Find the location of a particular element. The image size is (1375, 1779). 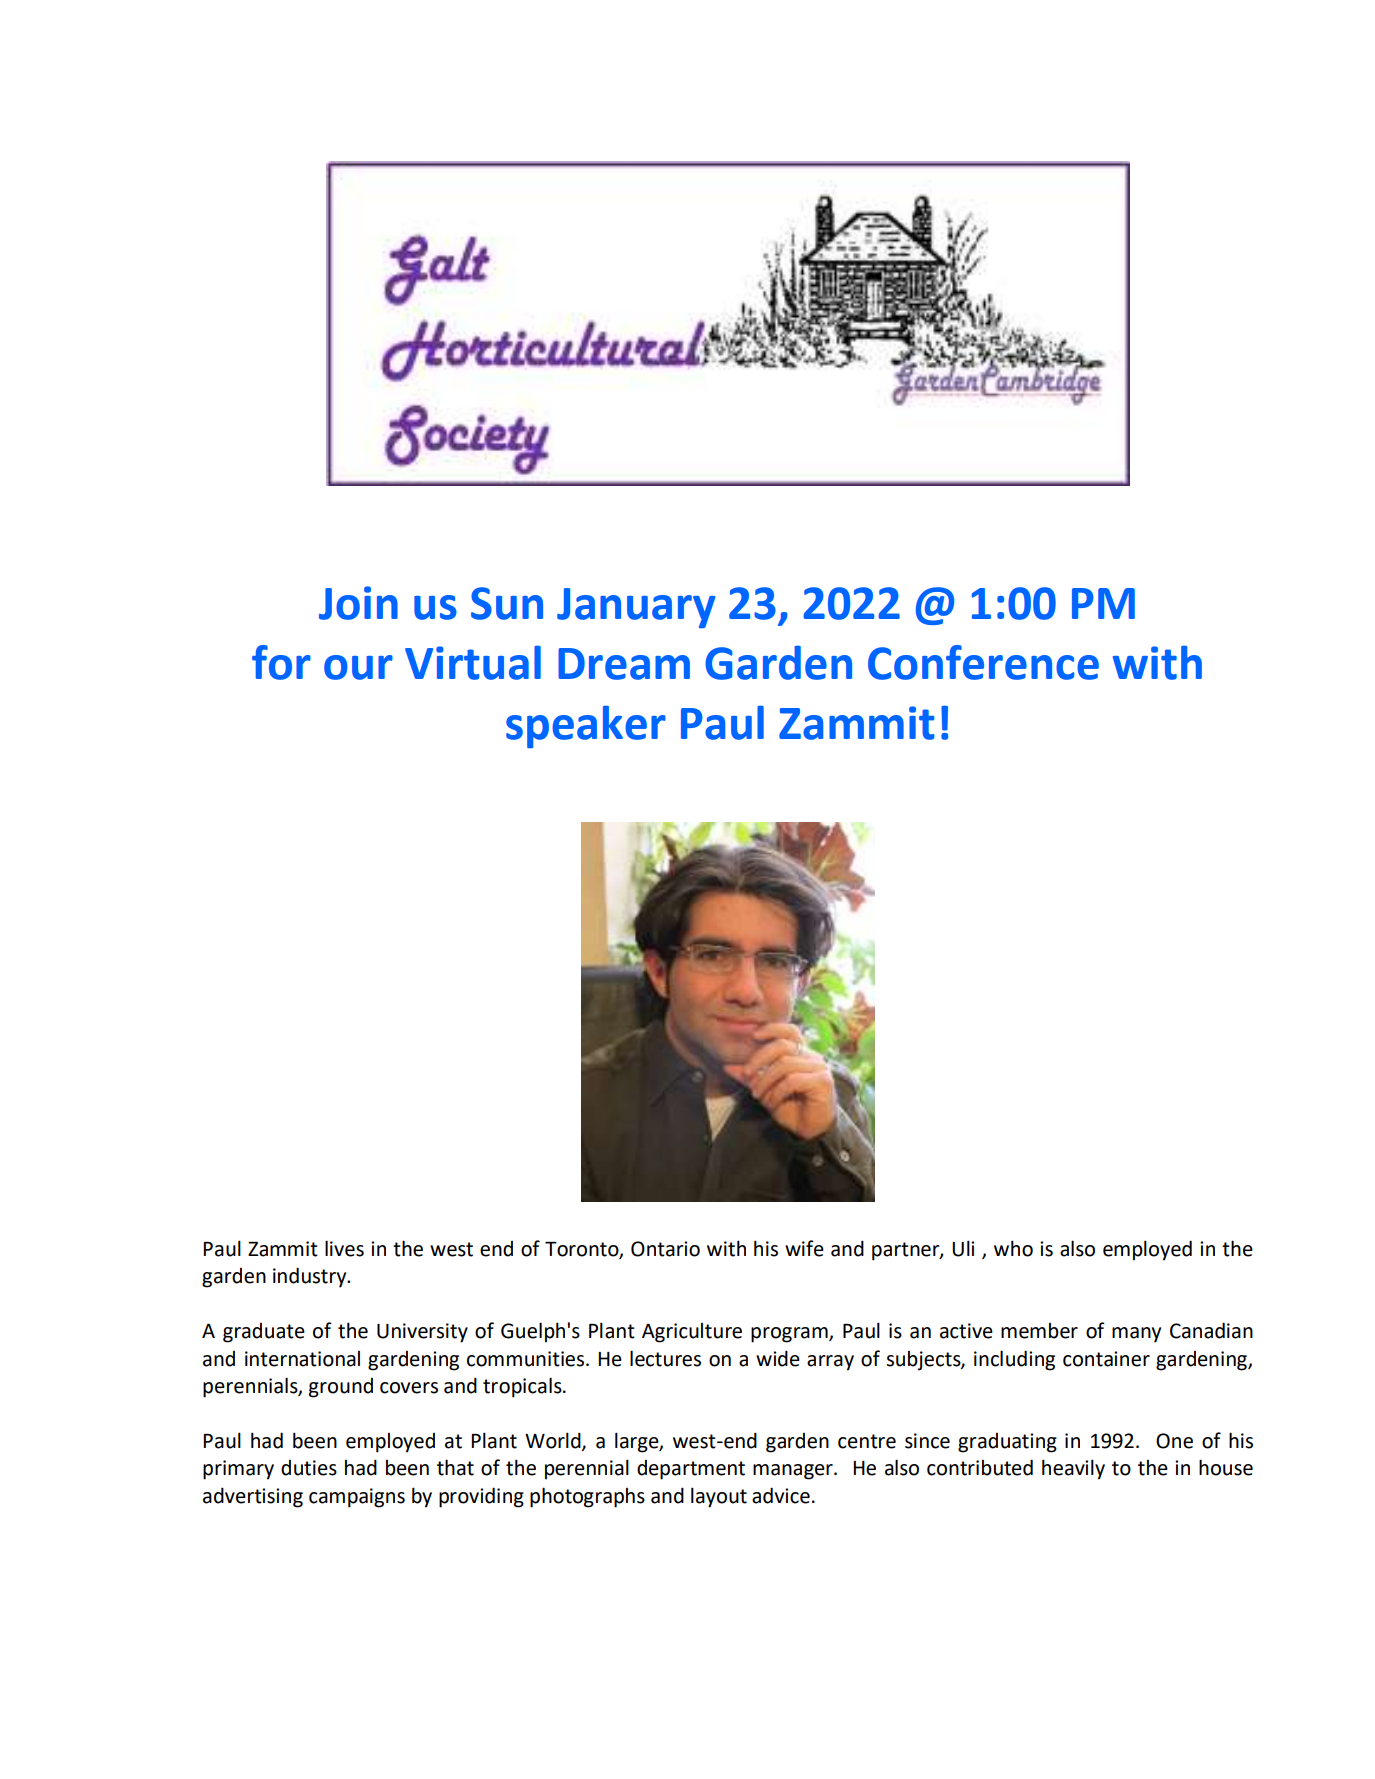

Join is located at coordinates (358, 603).
